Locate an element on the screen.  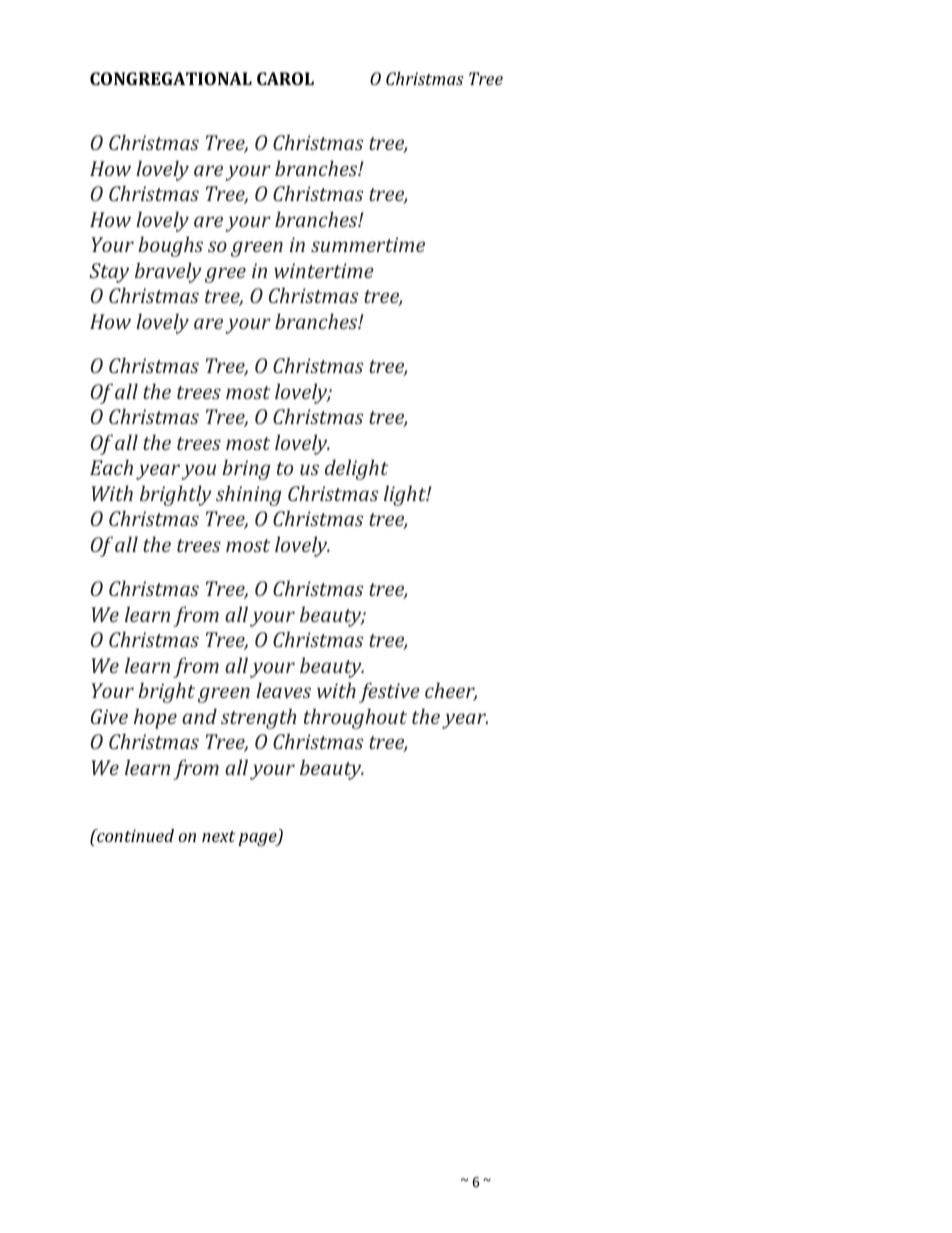
shining is located at coordinates (248, 495).
